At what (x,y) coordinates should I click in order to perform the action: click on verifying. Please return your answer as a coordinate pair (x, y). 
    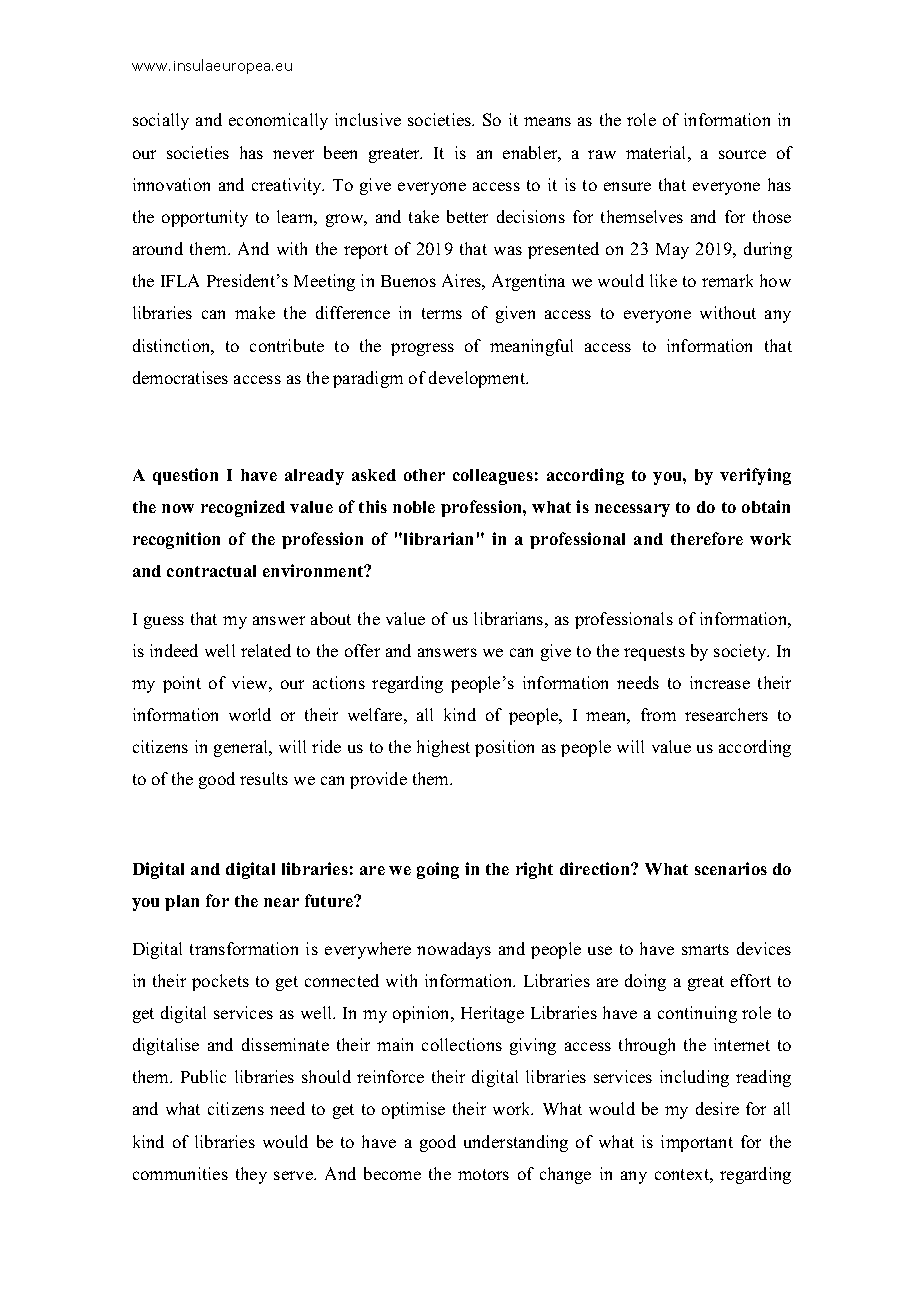
    Looking at the image, I should click on (755, 476).
